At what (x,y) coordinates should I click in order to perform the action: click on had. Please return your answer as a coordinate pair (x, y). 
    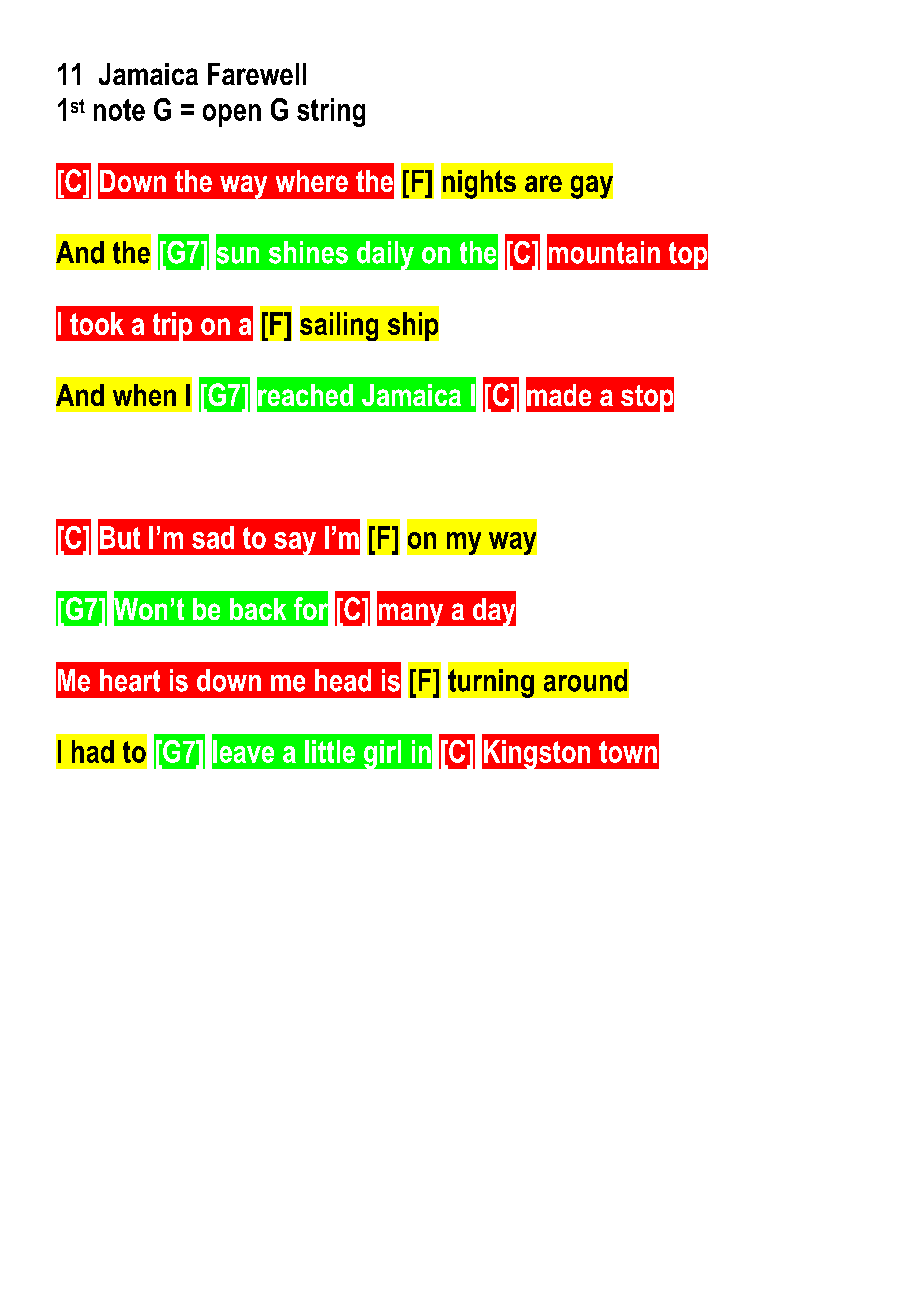
    Looking at the image, I should click on (93, 751).
